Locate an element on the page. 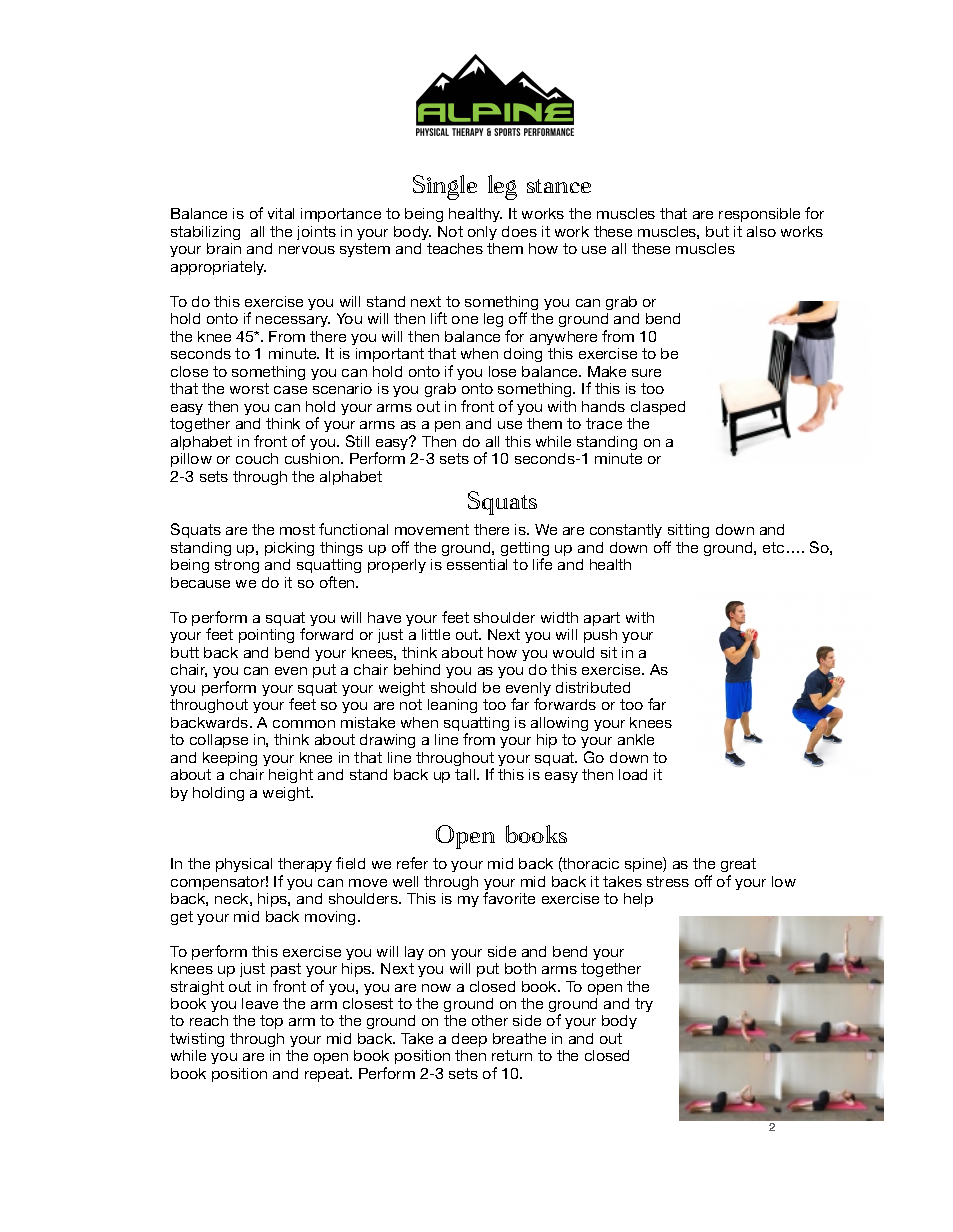 This document has height=1232, width=953. sitting is located at coordinates (687, 533).
